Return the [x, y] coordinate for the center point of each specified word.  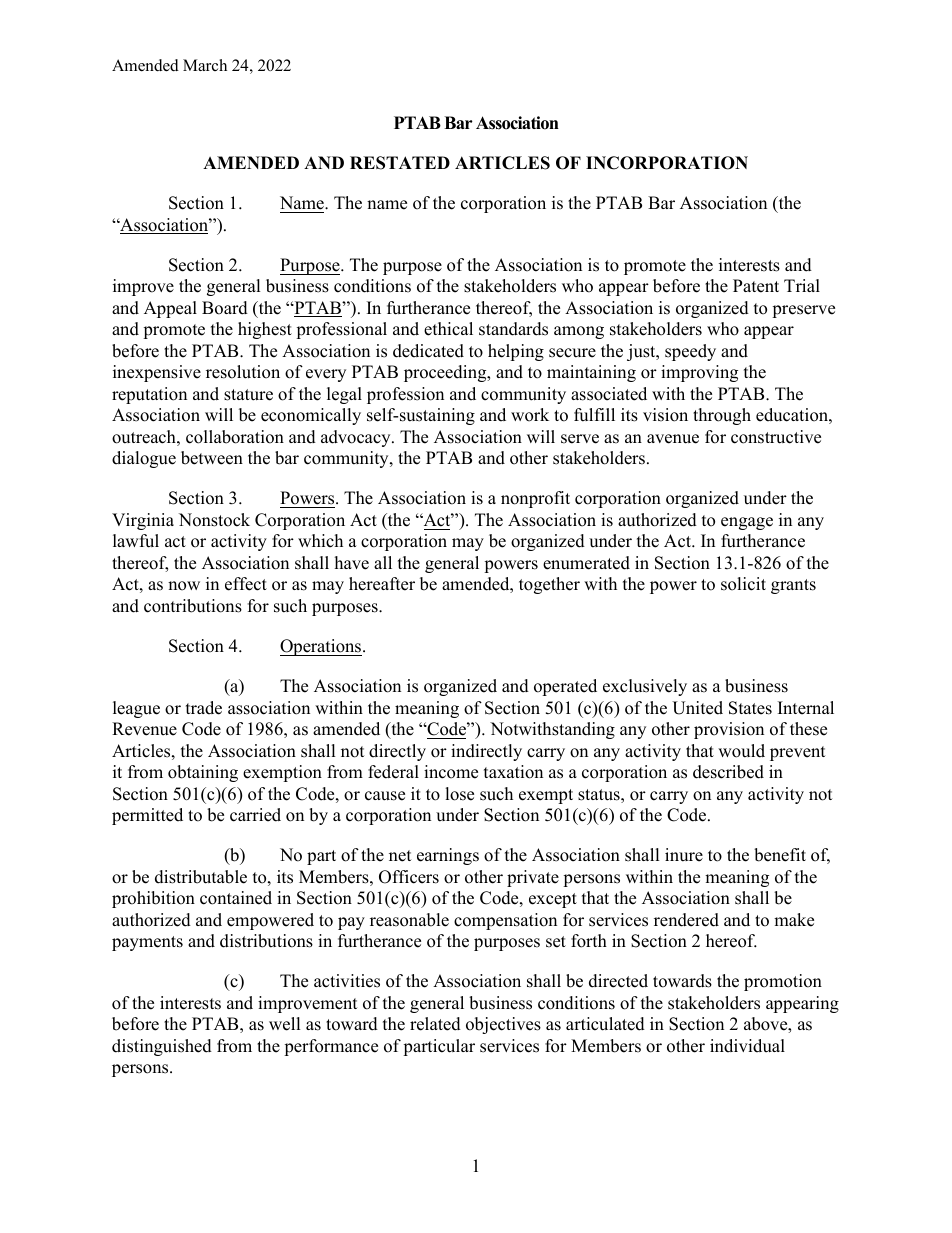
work [530, 415]
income [451, 772]
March [205, 65]
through [722, 416]
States [750, 708]
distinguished [162, 1047]
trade [204, 708]
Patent [756, 286]
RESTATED [400, 163]
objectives [503, 1025]
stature [248, 395]
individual [747, 1046]
